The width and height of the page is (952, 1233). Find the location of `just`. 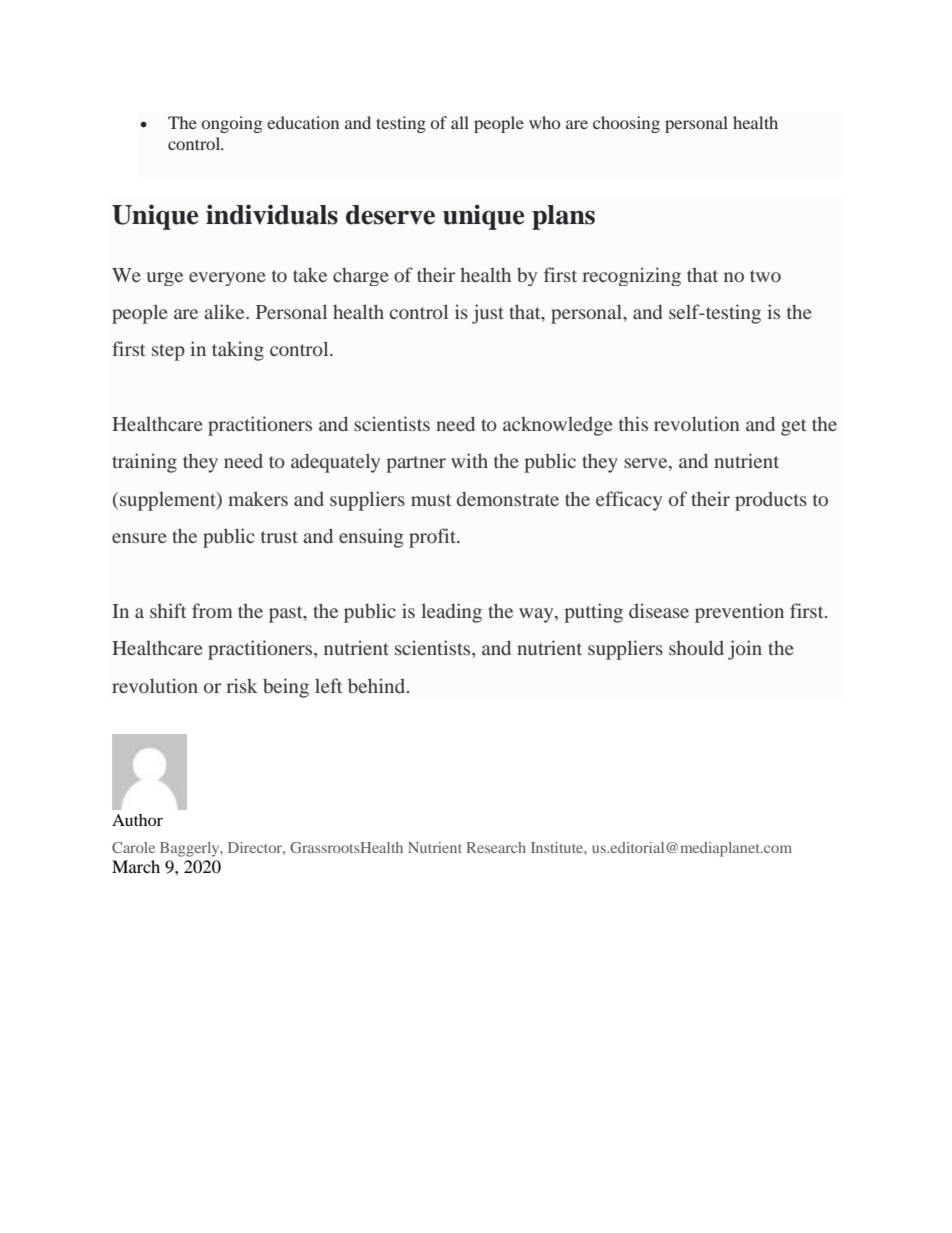

just is located at coordinates (488, 314).
